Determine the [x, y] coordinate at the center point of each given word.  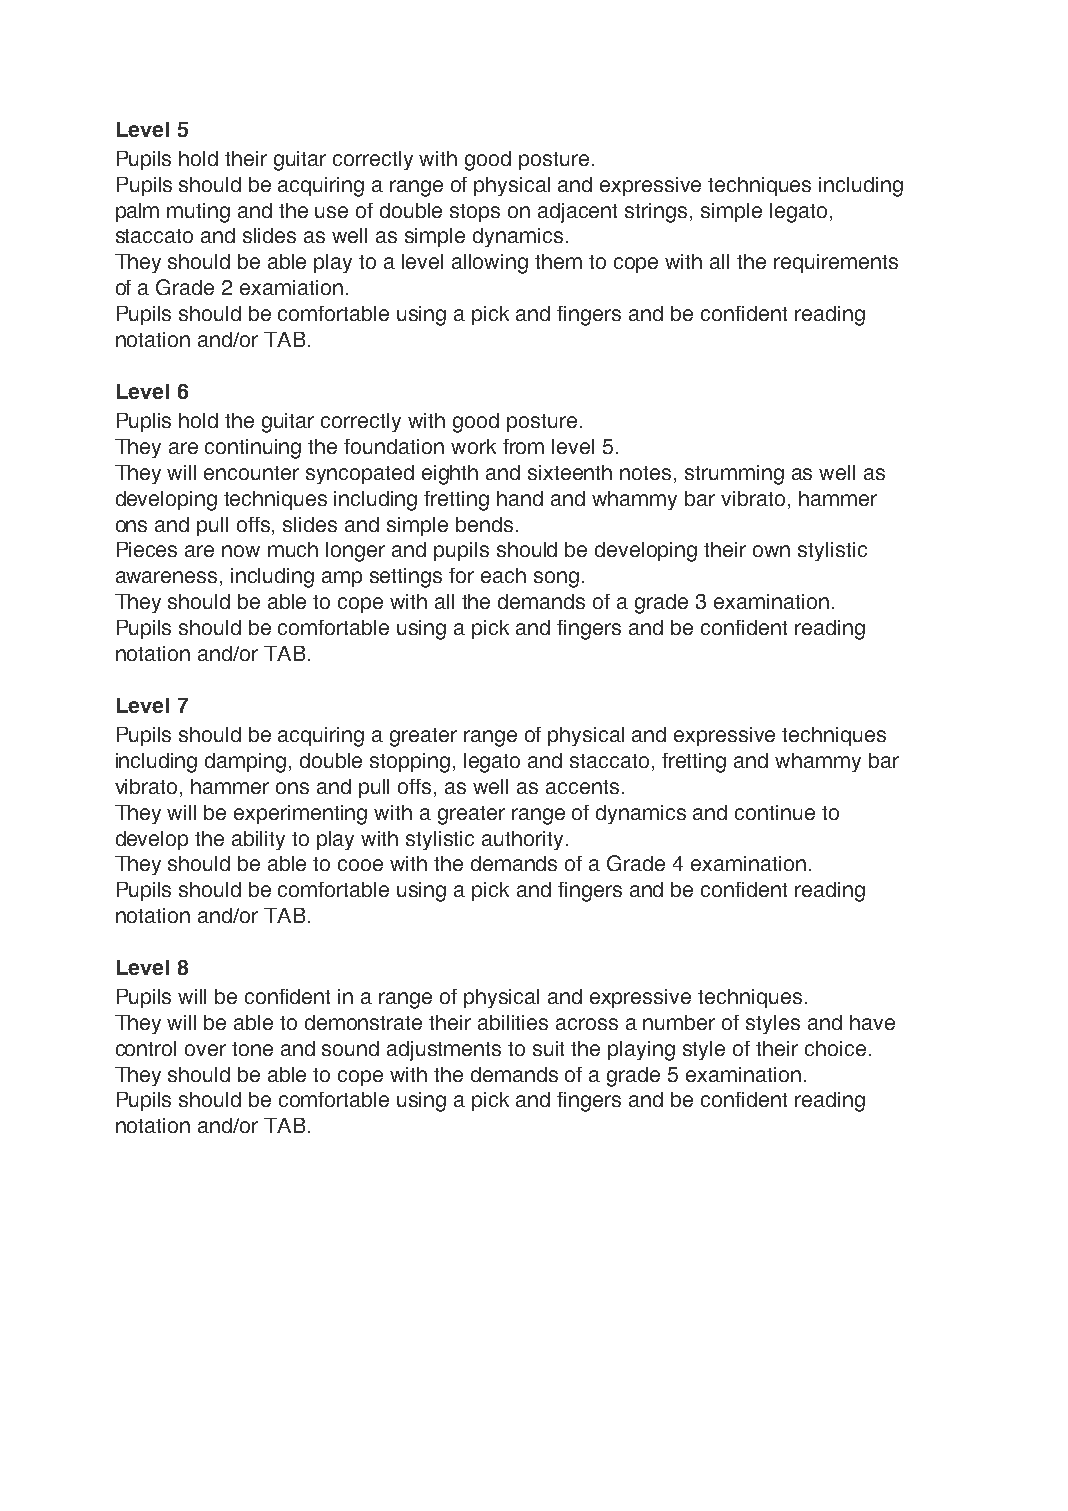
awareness [166, 577]
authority [524, 840]
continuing [253, 449]
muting [198, 213]
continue [775, 812]
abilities [513, 1022]
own [771, 551]
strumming [734, 475]
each [503, 575]
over [205, 1050]
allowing [490, 264]
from [523, 446]
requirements [836, 263]
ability [258, 840]
